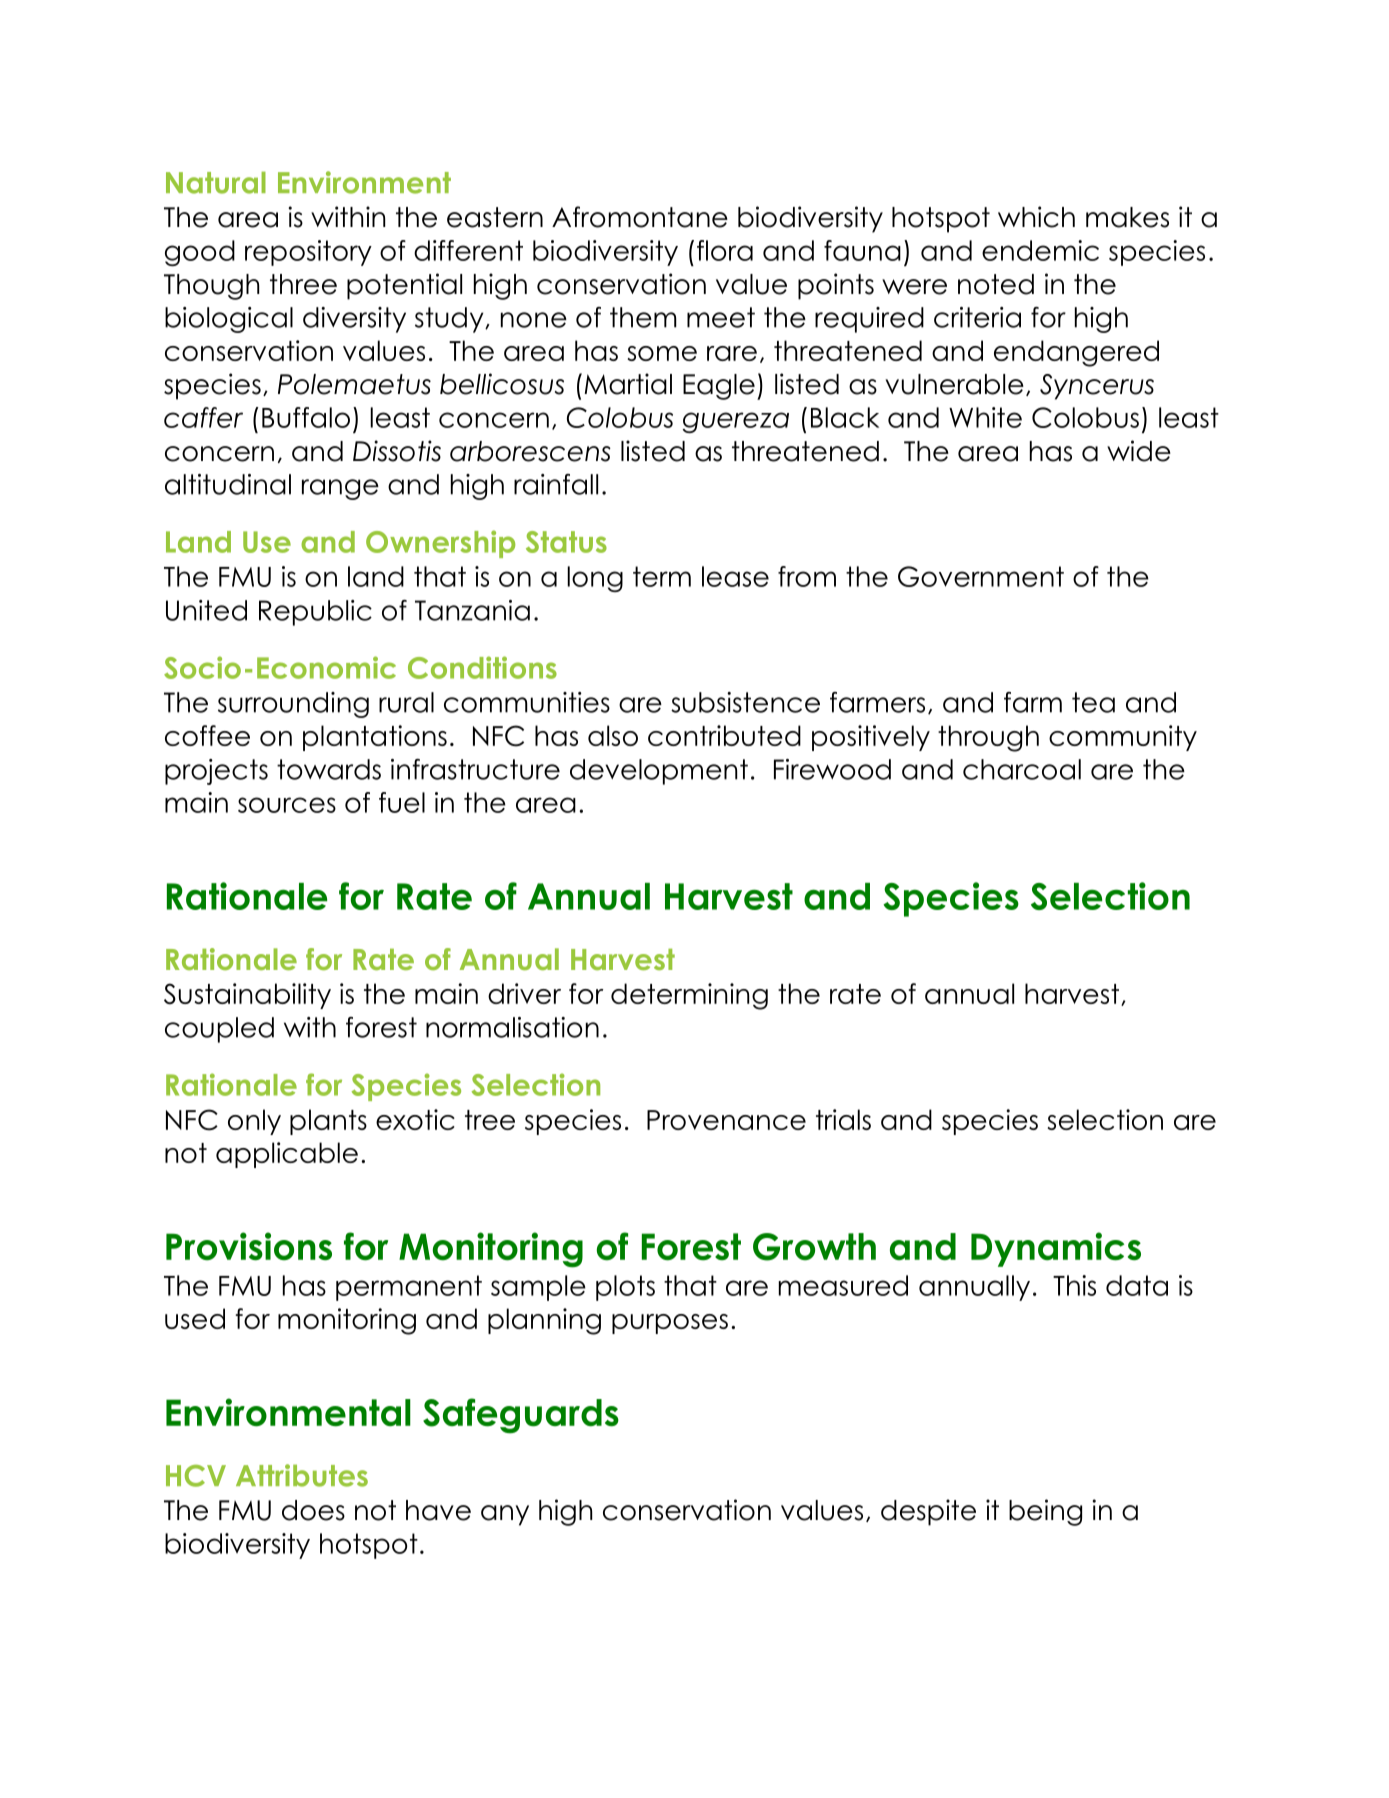  Describe the element at coordinates (521, 1416) in the page. I see `Safeguards` at that location.
